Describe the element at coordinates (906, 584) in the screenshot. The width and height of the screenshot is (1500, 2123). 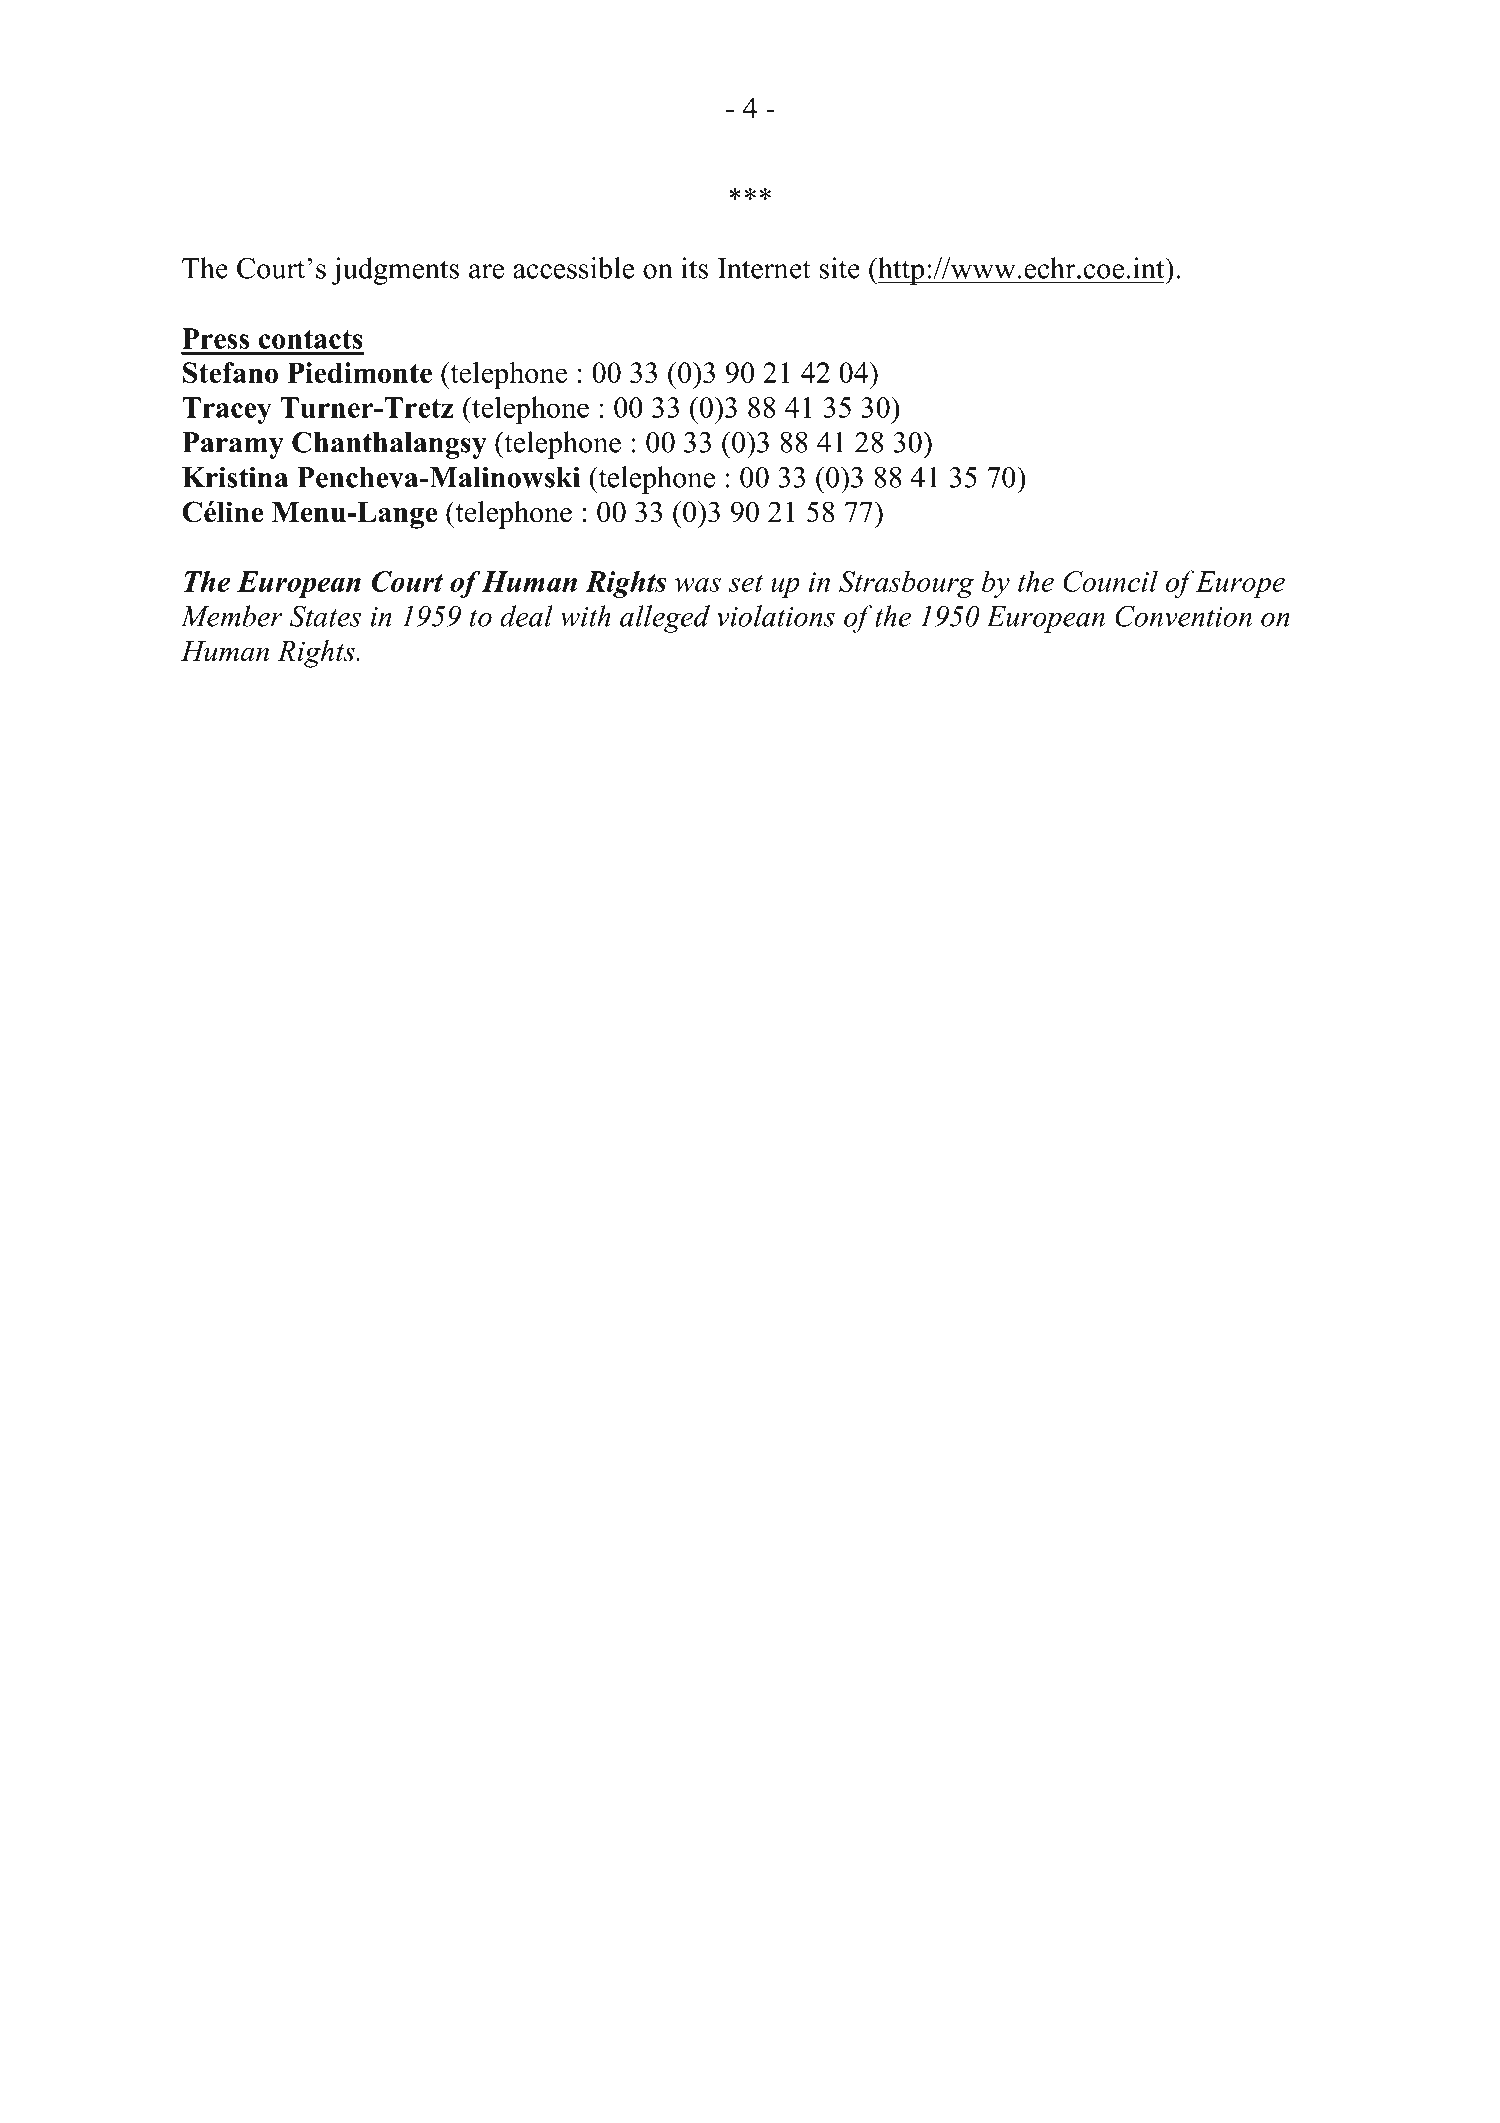
I see `Strasbourg` at that location.
